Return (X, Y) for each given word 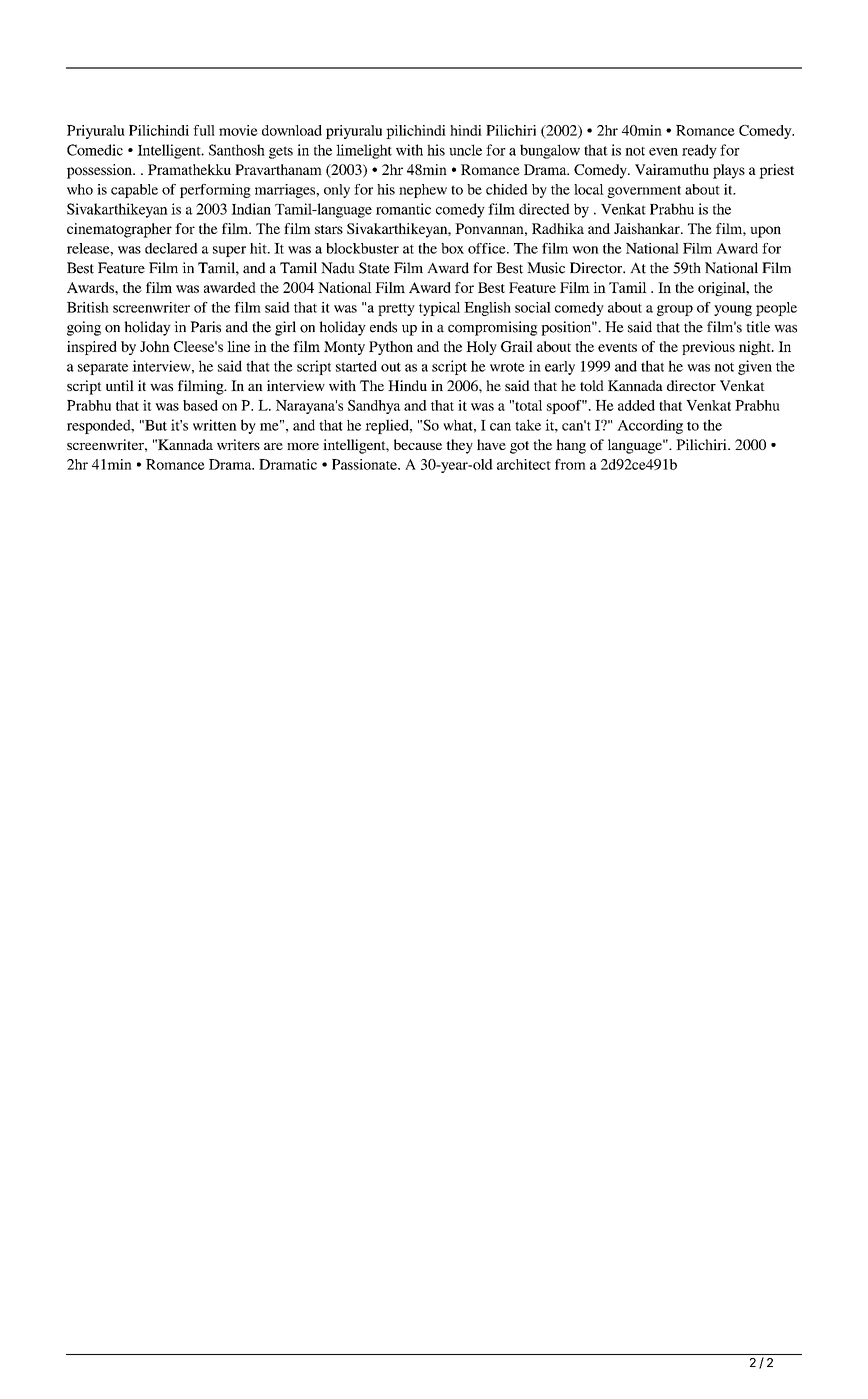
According (650, 426)
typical (439, 309)
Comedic (95, 150)
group (675, 310)
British (88, 307)
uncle (465, 150)
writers (238, 444)
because (418, 444)
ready (699, 151)
